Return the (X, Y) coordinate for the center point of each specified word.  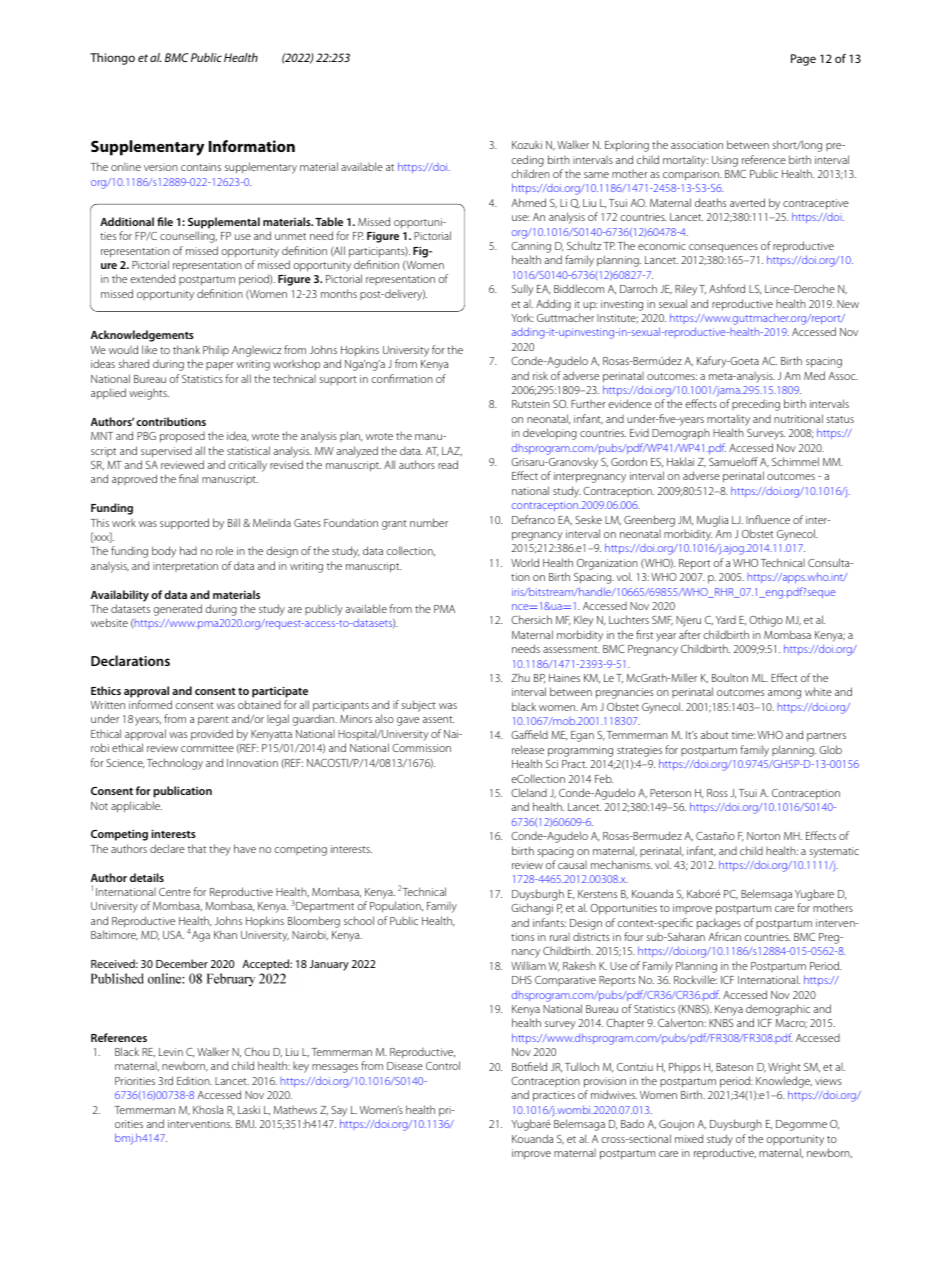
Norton (763, 836)
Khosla (208, 1109)
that (197, 848)
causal (572, 865)
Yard (726, 620)
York (522, 317)
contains (201, 167)
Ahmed (528, 202)
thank (186, 349)
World (525, 562)
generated (177, 610)
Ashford (727, 288)
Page (803, 60)
